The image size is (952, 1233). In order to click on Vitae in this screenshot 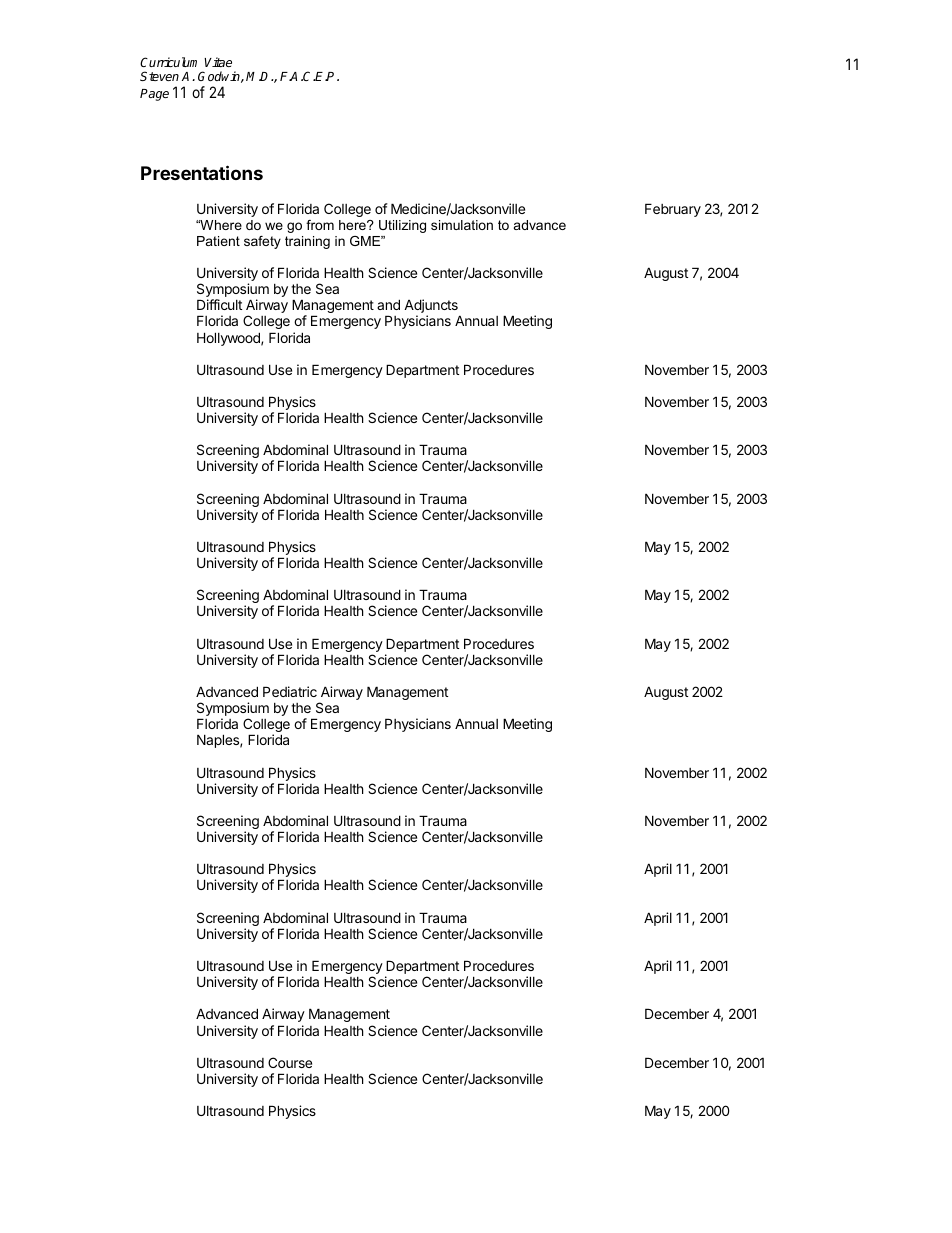, I will do `click(218, 62)`.
